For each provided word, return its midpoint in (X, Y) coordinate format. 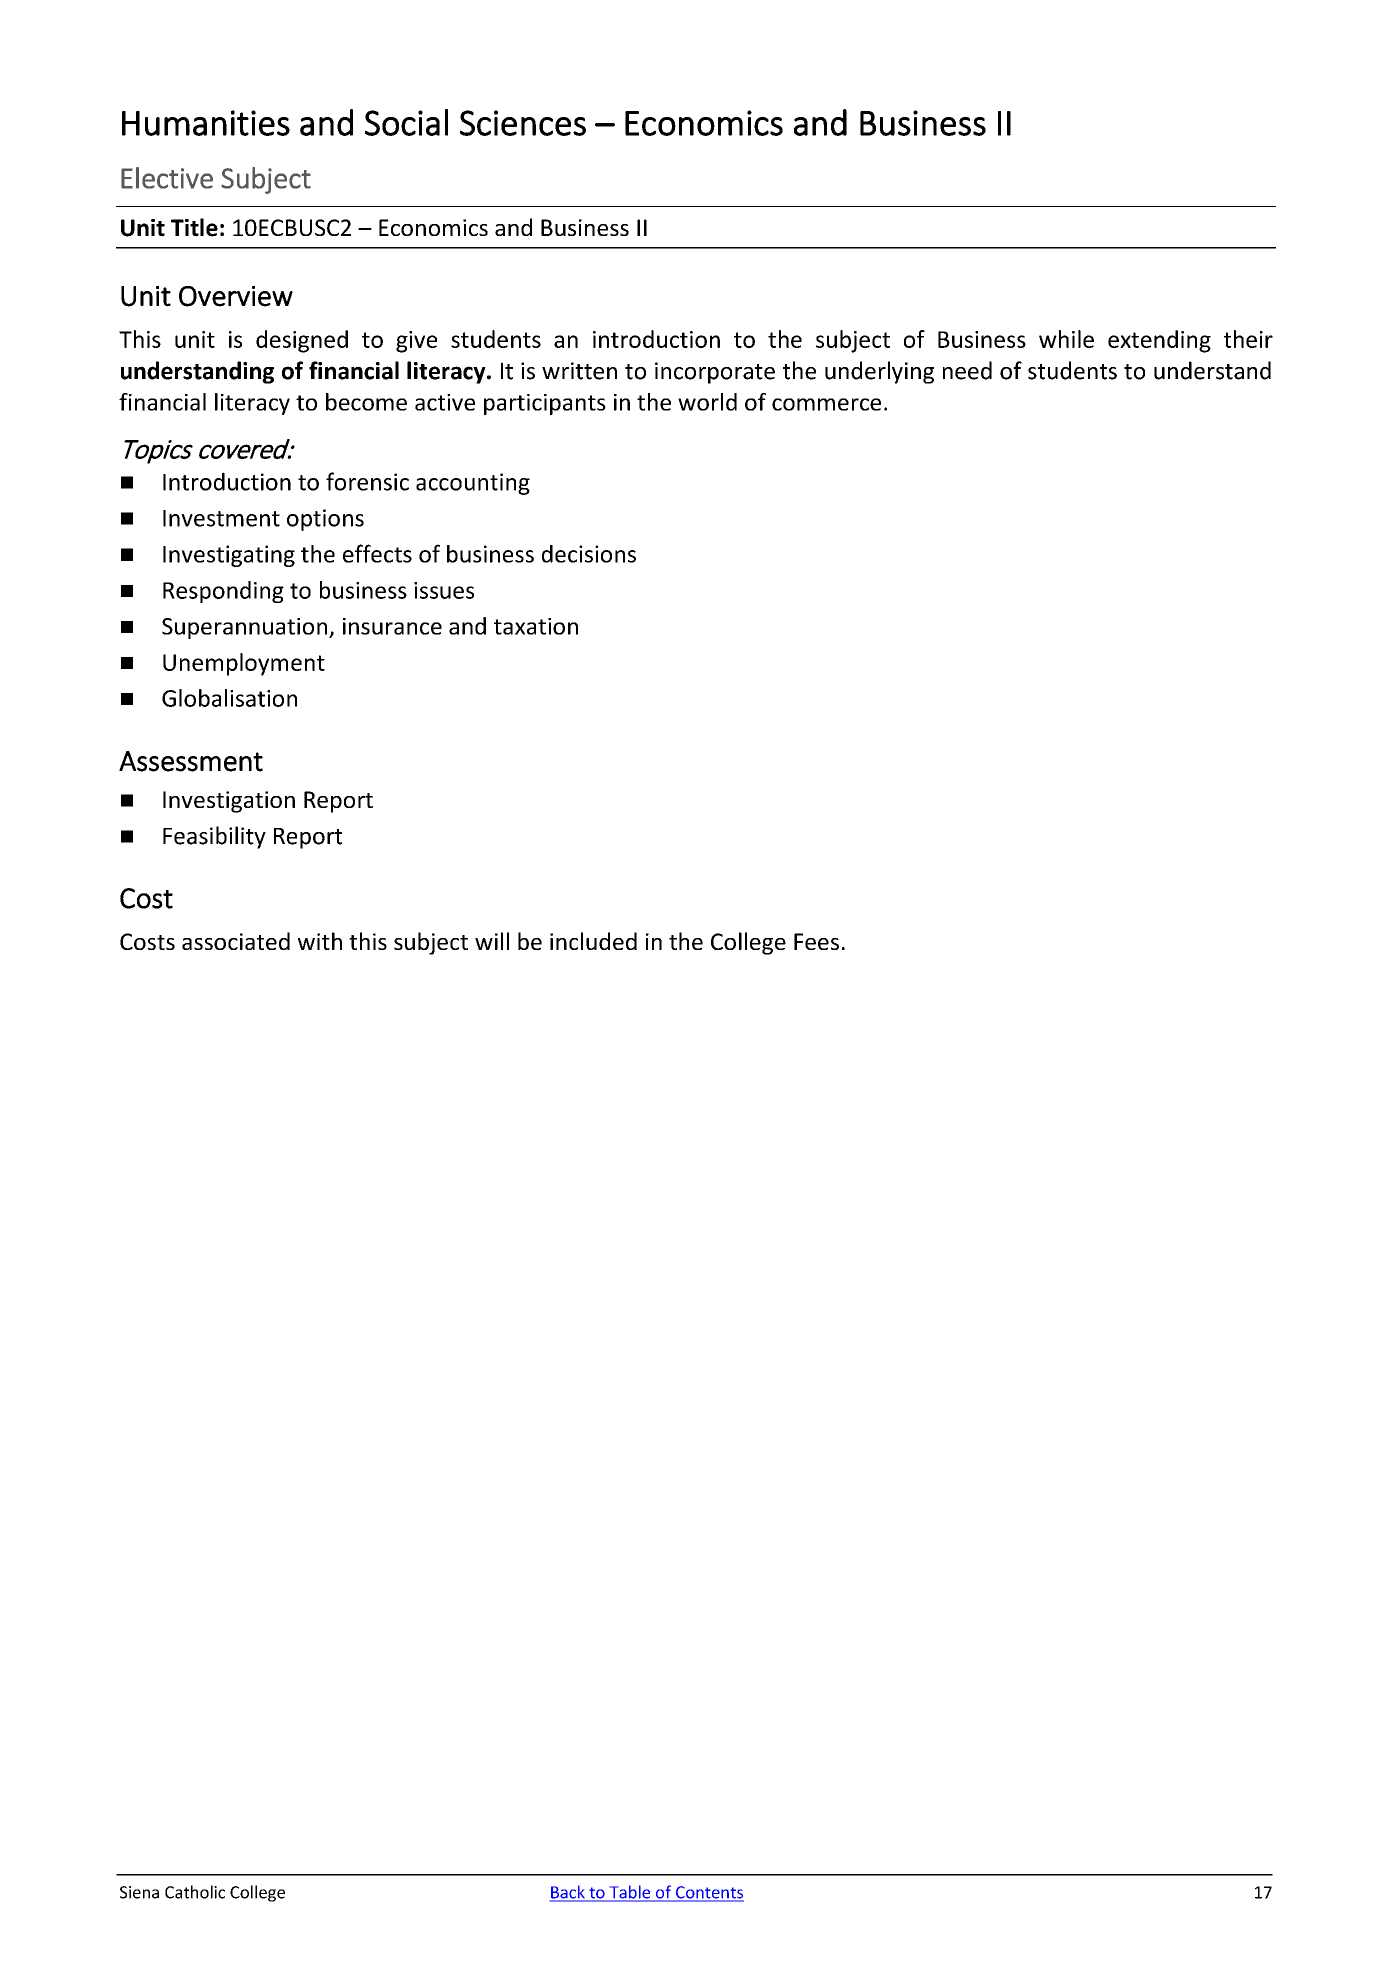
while (1066, 339)
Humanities (206, 123)
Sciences (523, 123)
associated (236, 941)
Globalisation (229, 698)
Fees (816, 941)
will (492, 941)
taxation (536, 626)
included (593, 941)
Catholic (195, 1892)
